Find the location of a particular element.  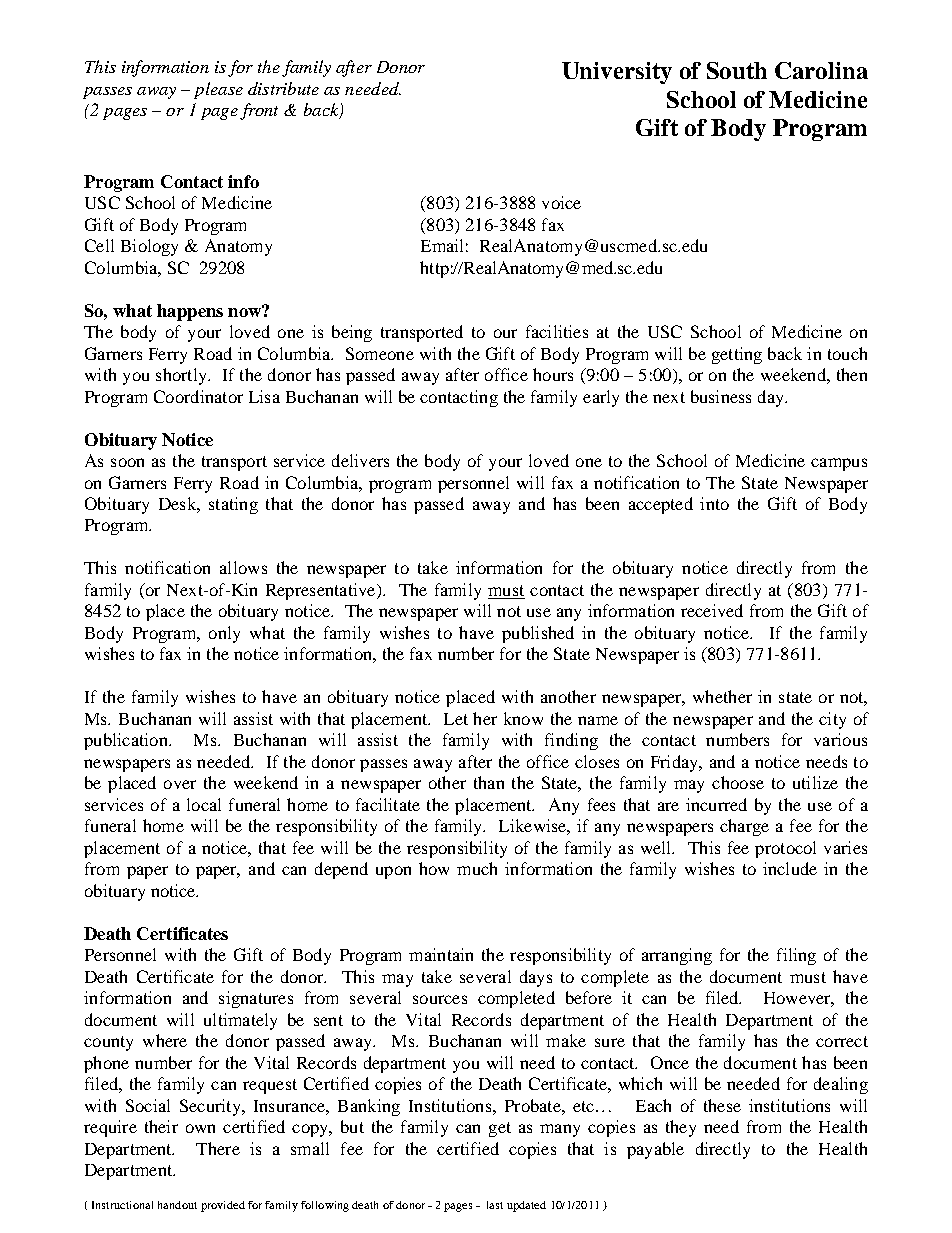

South is located at coordinates (737, 70).
